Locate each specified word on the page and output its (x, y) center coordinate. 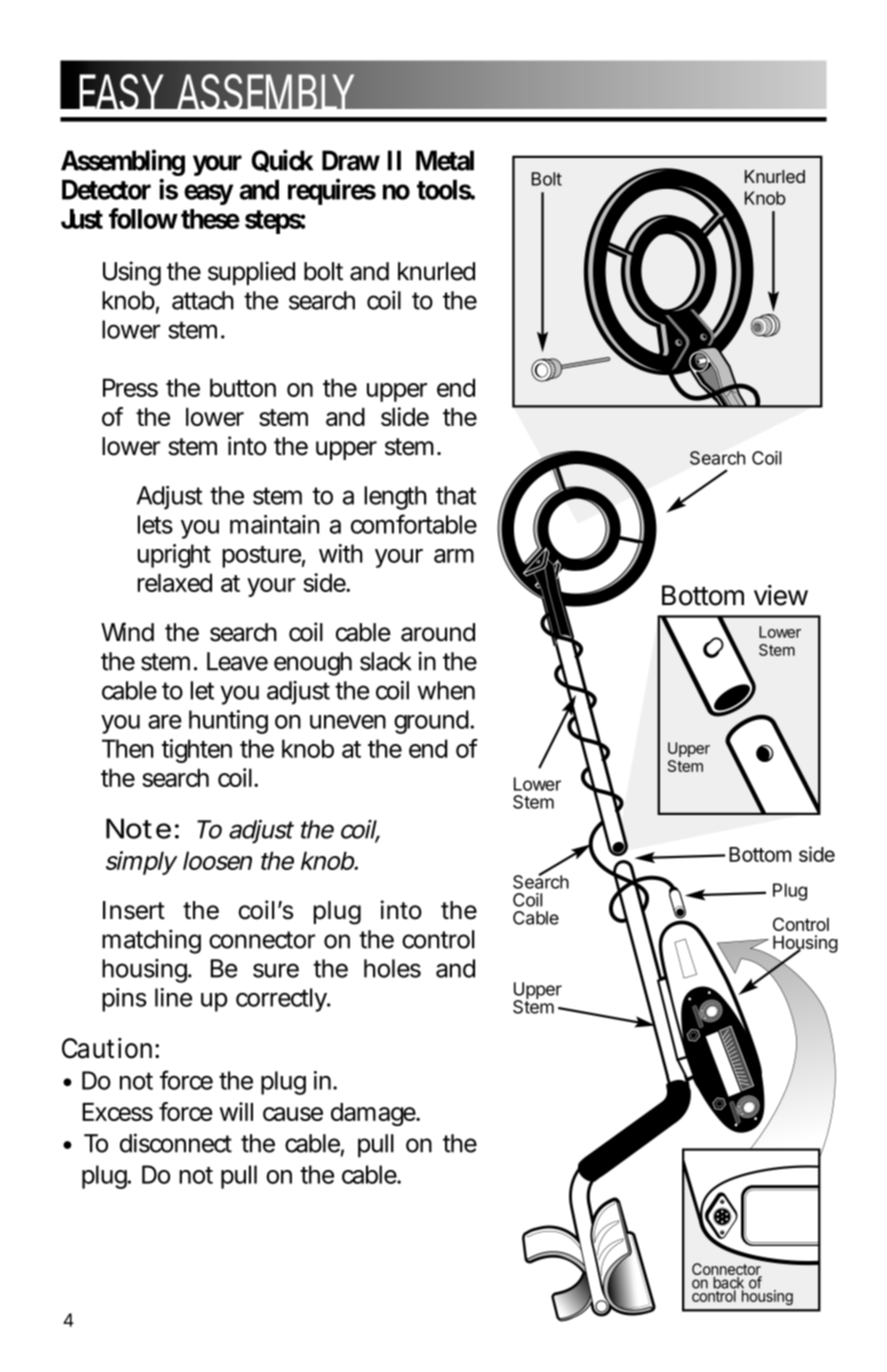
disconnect (176, 1143)
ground (431, 722)
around (438, 632)
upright (174, 556)
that (456, 495)
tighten (196, 751)
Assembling (123, 164)
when (446, 690)
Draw (351, 160)
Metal (445, 160)
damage (373, 1114)
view (781, 595)
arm (454, 556)
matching (151, 941)
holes (392, 968)
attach (203, 300)
